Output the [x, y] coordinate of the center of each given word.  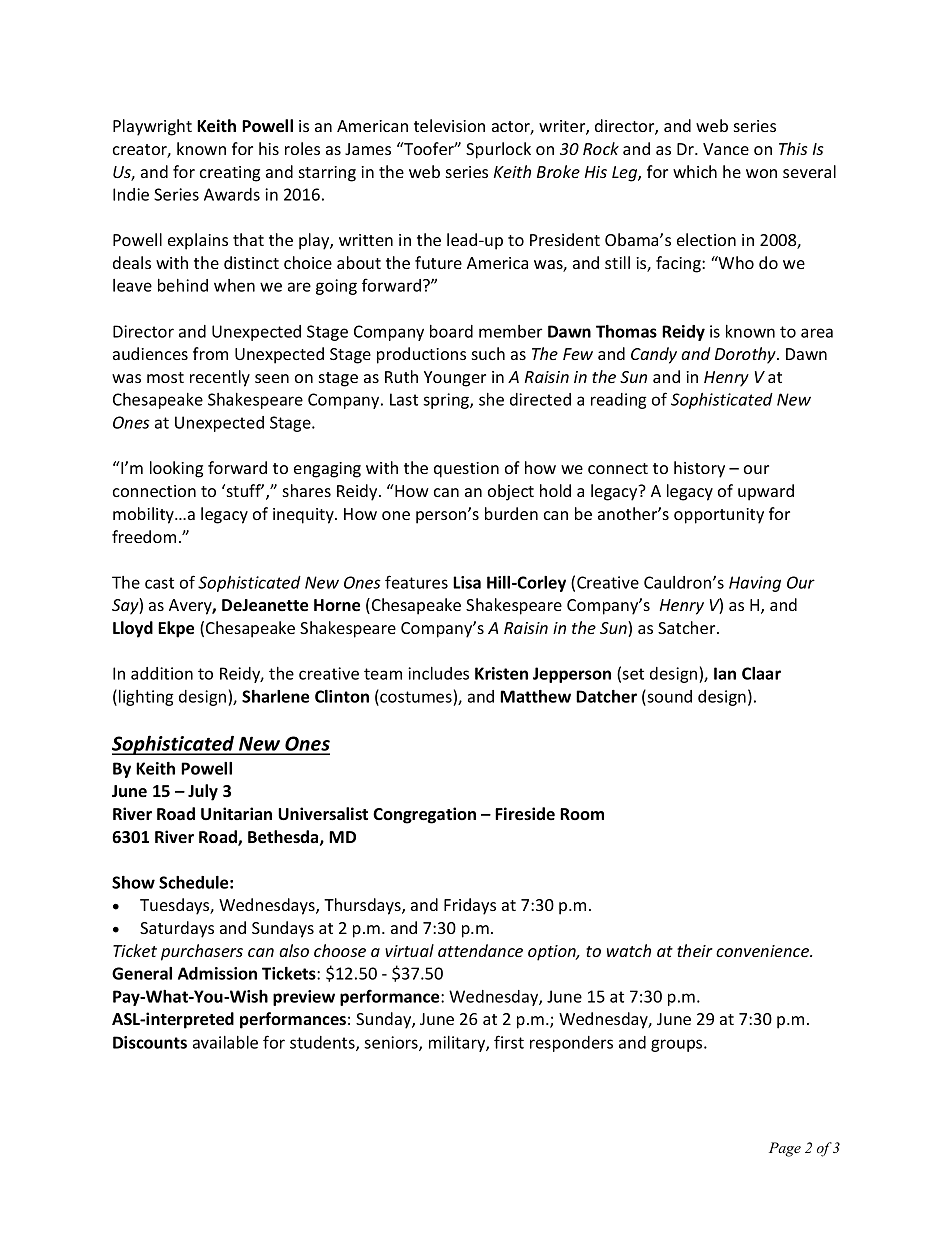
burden [511, 513]
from [210, 353]
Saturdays [177, 929]
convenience [764, 951]
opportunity [719, 516]
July [203, 792]
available [225, 1042]
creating [230, 174]
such [488, 353]
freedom [144, 536]
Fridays [470, 906]
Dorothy [746, 355]
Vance [726, 149]
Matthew [535, 696]
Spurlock [498, 150]
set [633, 674]
